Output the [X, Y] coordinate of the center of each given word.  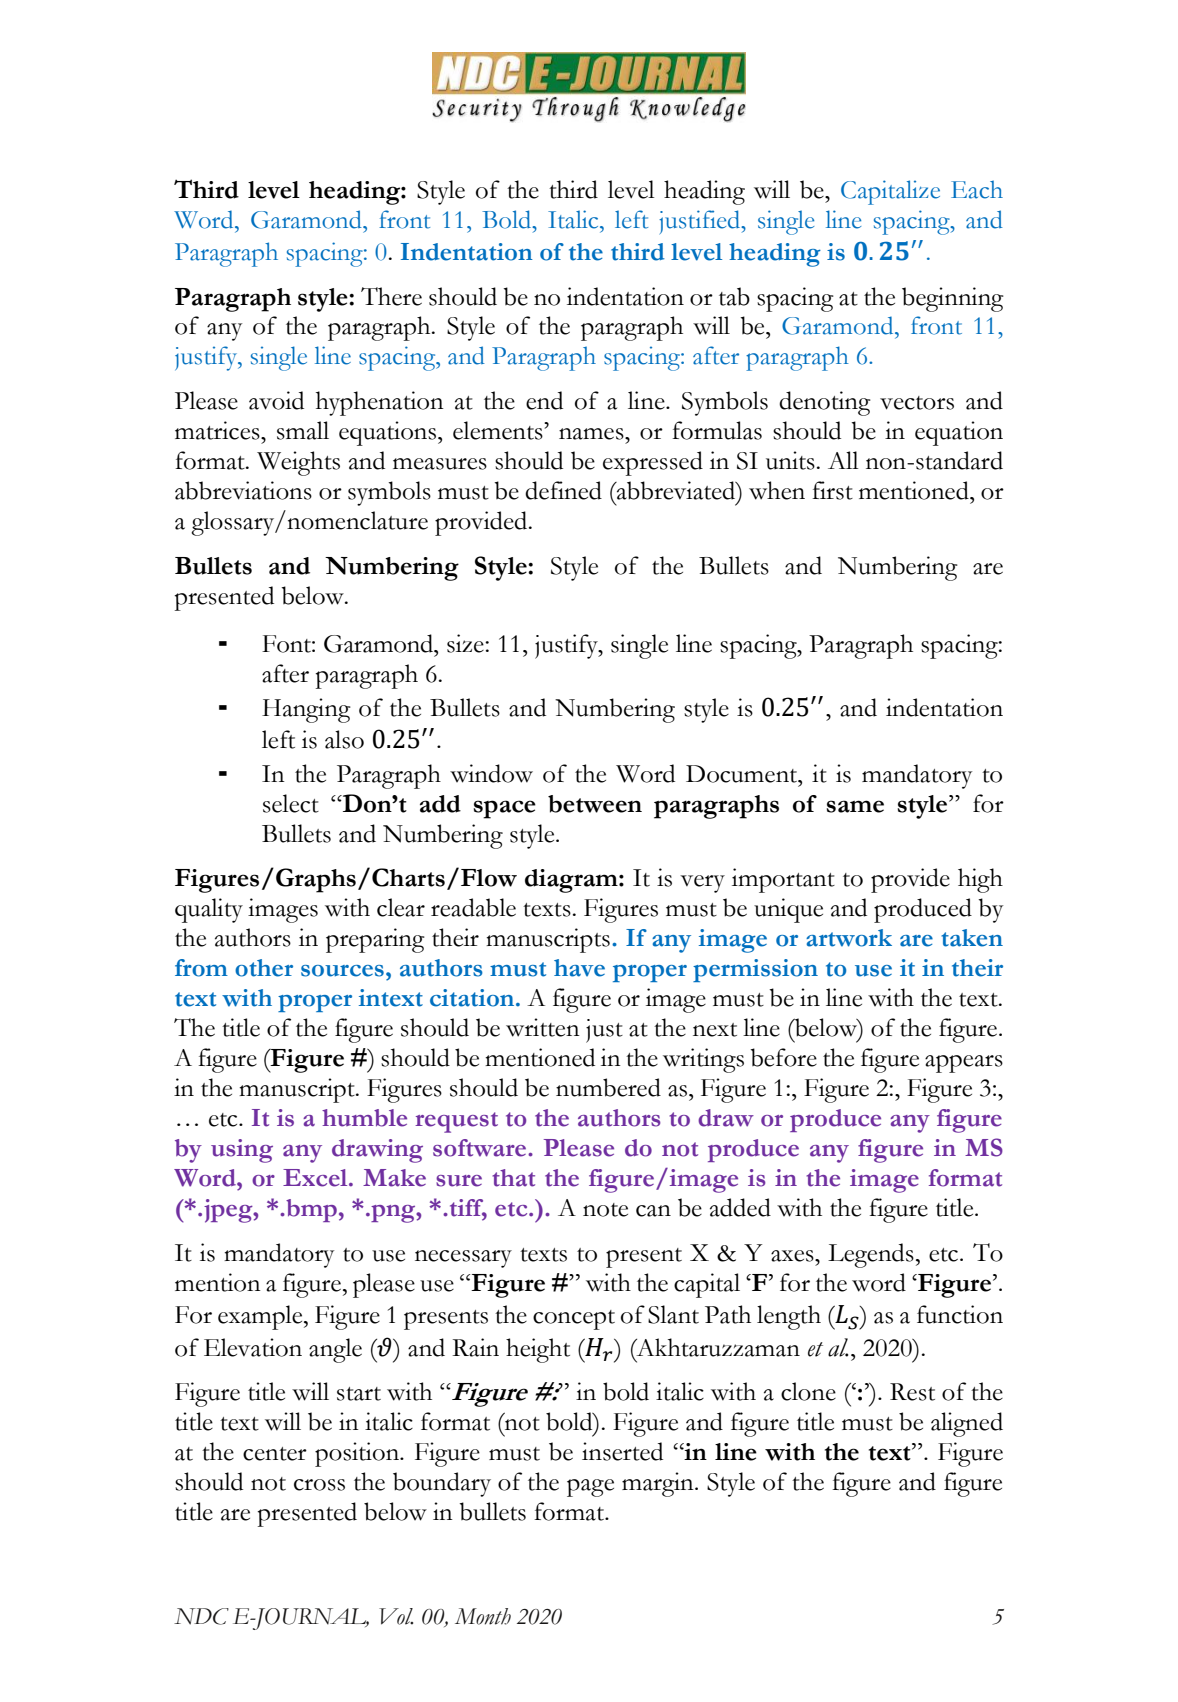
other [264, 968]
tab [734, 296]
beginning [953, 299]
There [391, 296]
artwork [849, 938]
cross [319, 1485]
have [579, 968]
